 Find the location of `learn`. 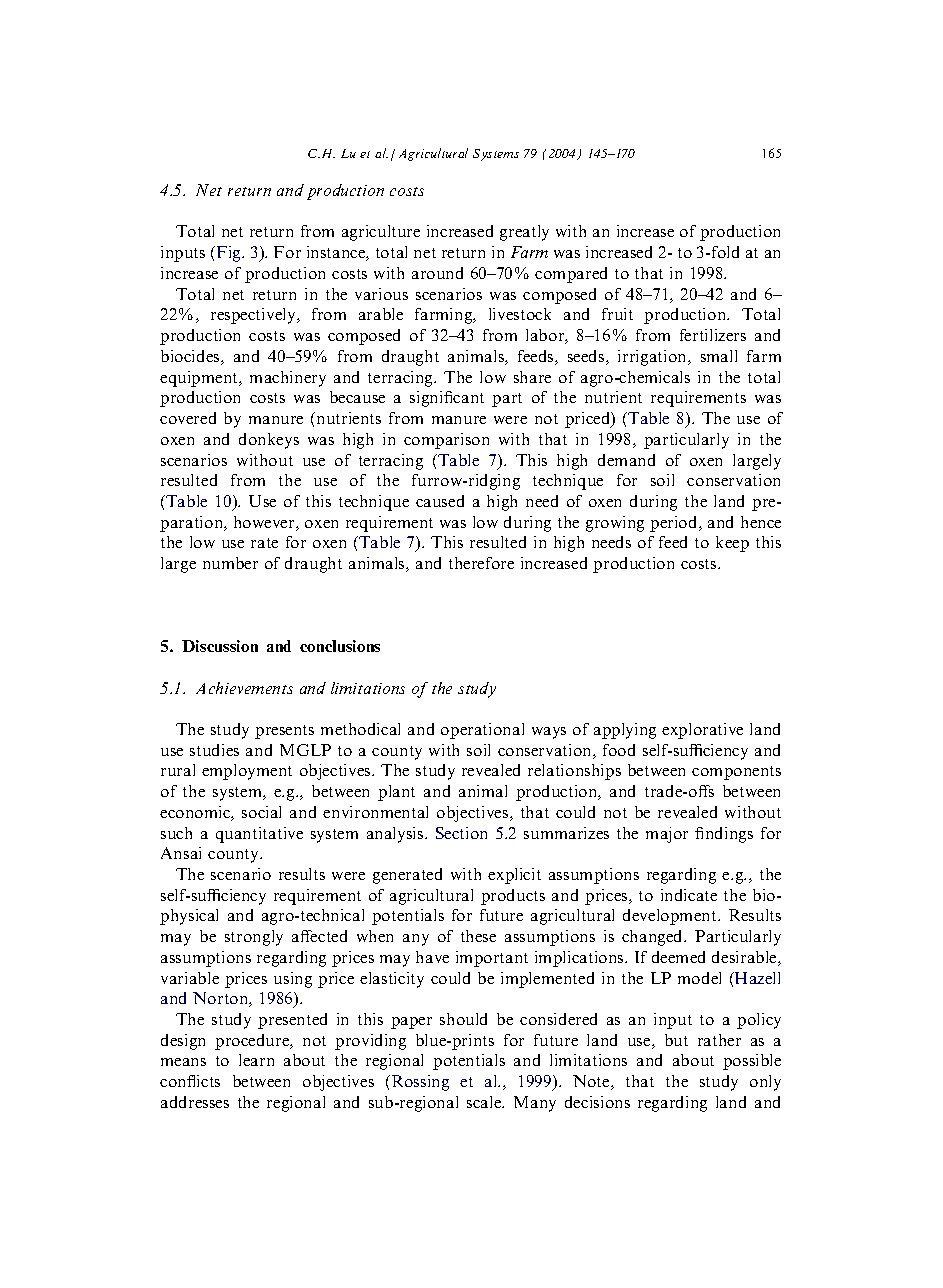

learn is located at coordinates (256, 1060).
